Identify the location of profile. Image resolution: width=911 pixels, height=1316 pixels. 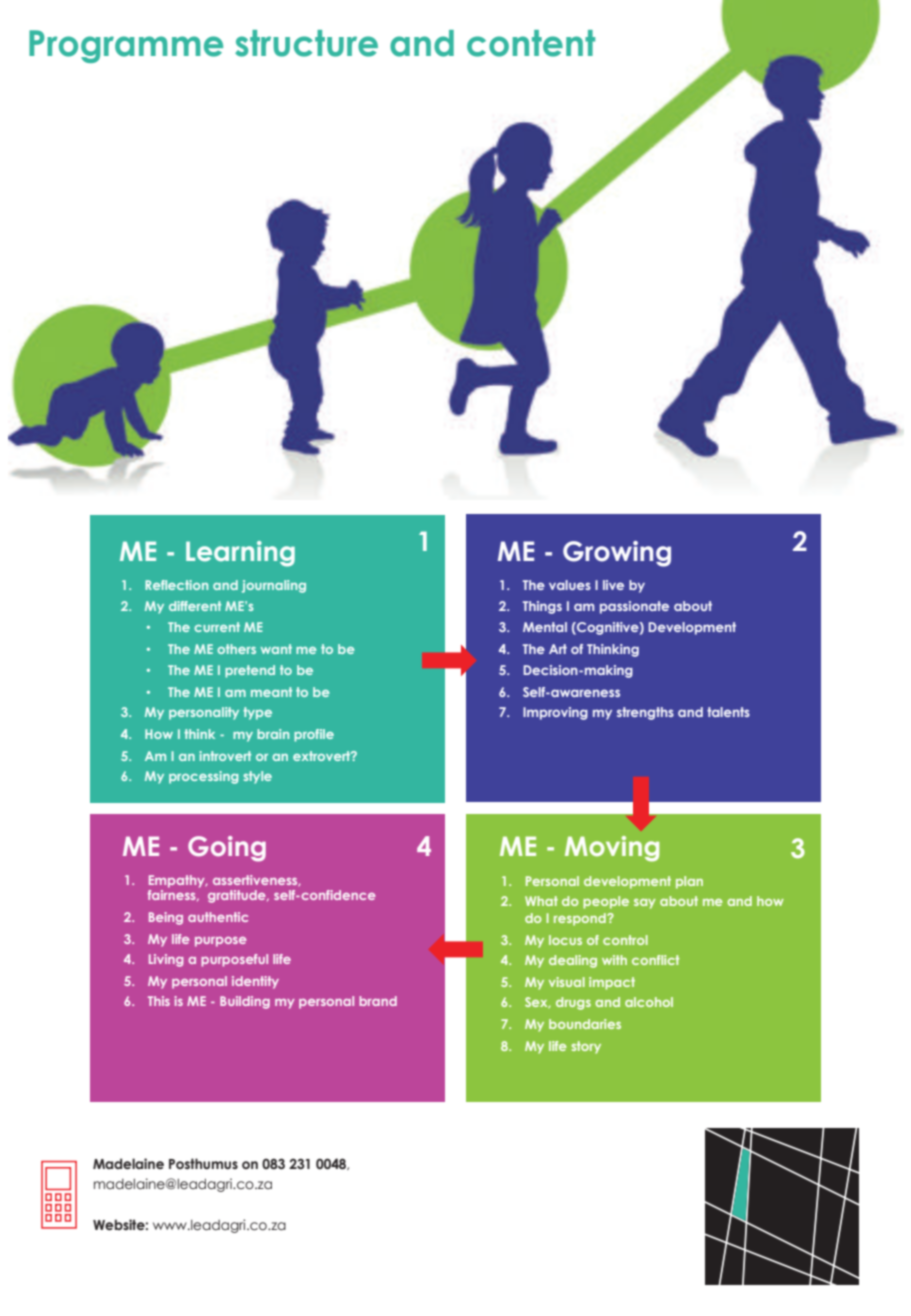
(314, 735).
